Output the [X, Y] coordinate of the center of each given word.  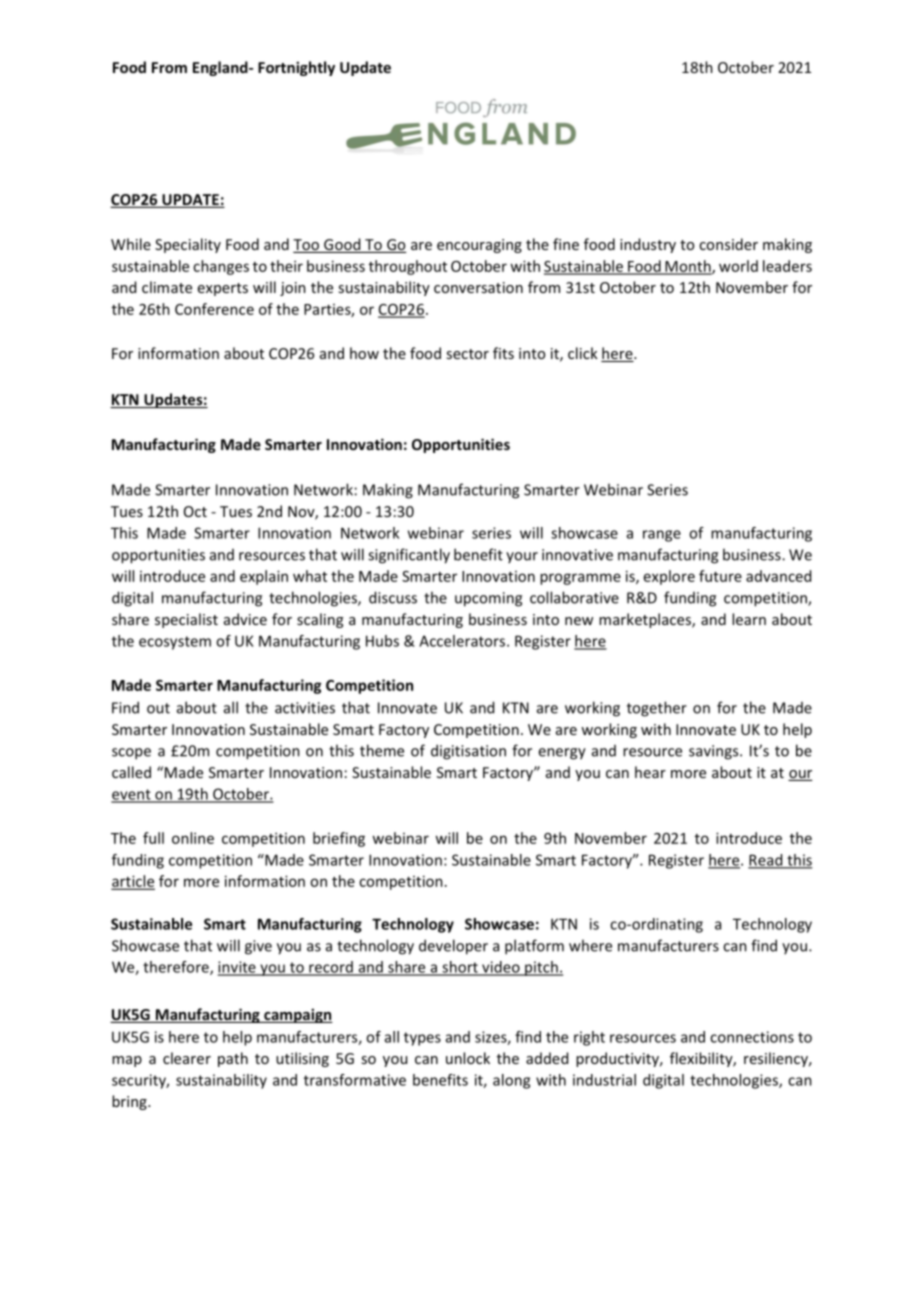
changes [221, 267]
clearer [187, 1058]
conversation [478, 287]
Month [688, 267]
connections [752, 1037]
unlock [468, 1058]
